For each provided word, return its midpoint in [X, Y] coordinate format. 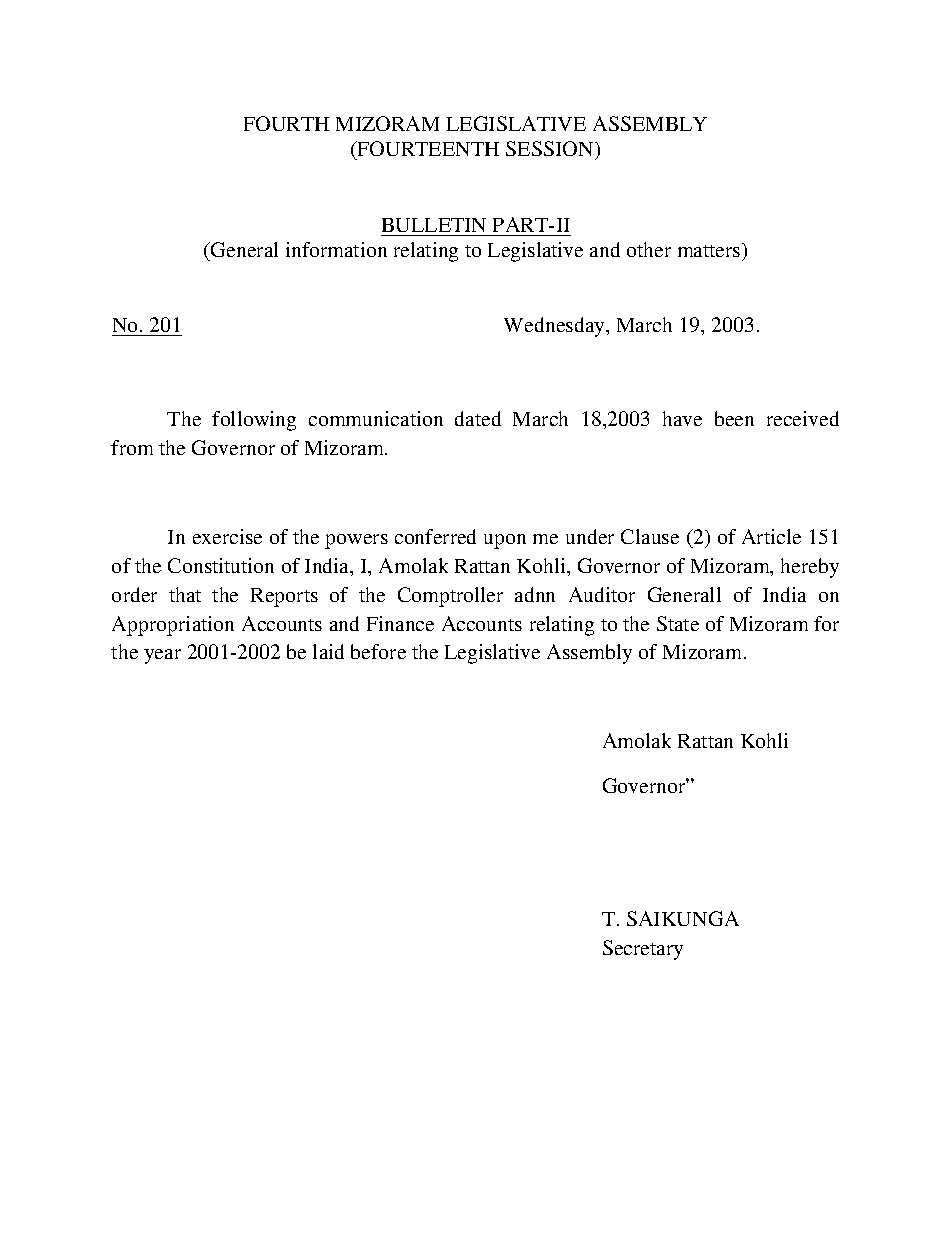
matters [710, 250]
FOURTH [286, 123]
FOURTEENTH [427, 150]
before [378, 651]
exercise [227, 536]
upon [505, 541]
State [678, 623]
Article [771, 536]
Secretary [643, 950]
